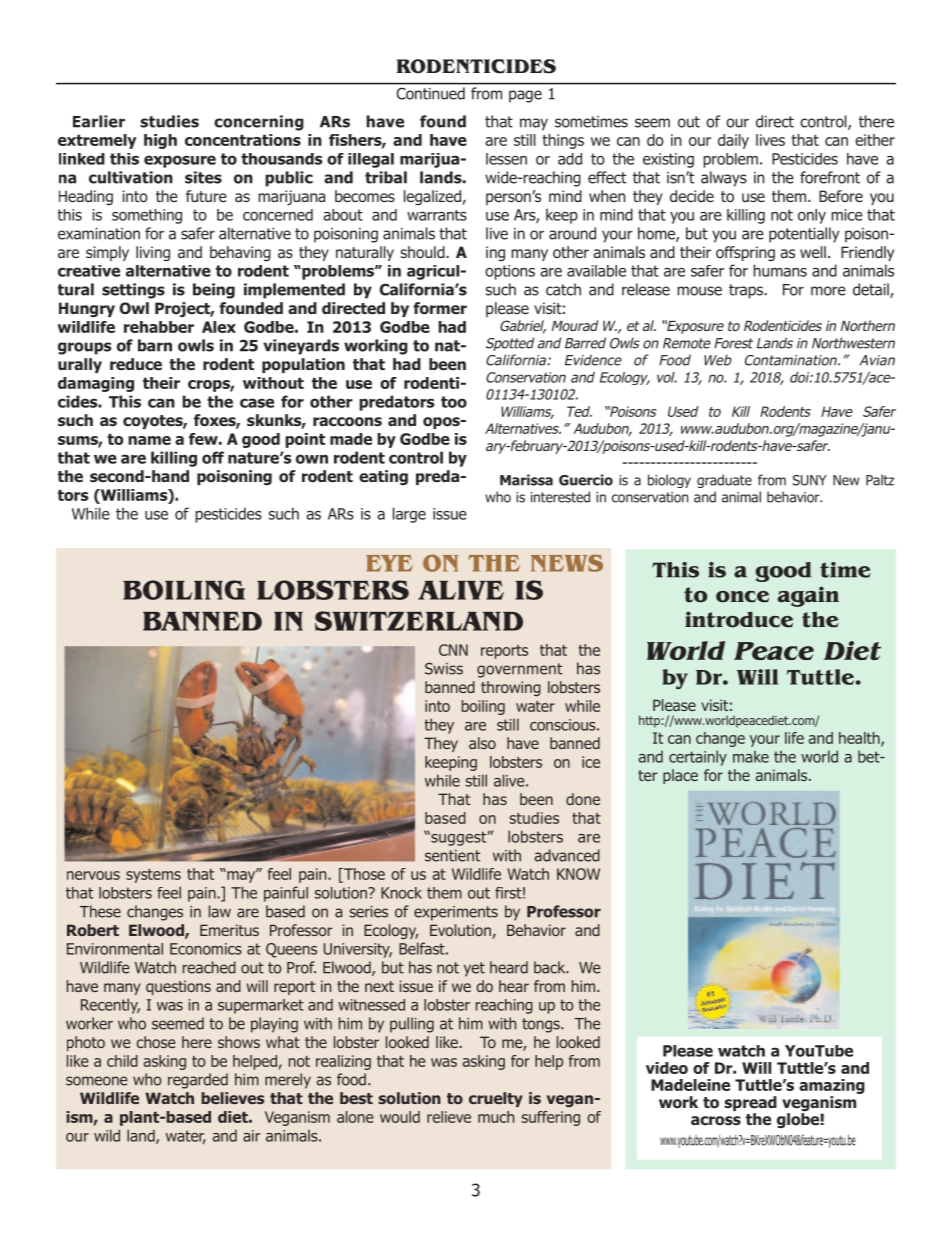 The image size is (952, 1233). Describe the element at coordinates (750, 1103) in the page. I see `spread` at that location.
